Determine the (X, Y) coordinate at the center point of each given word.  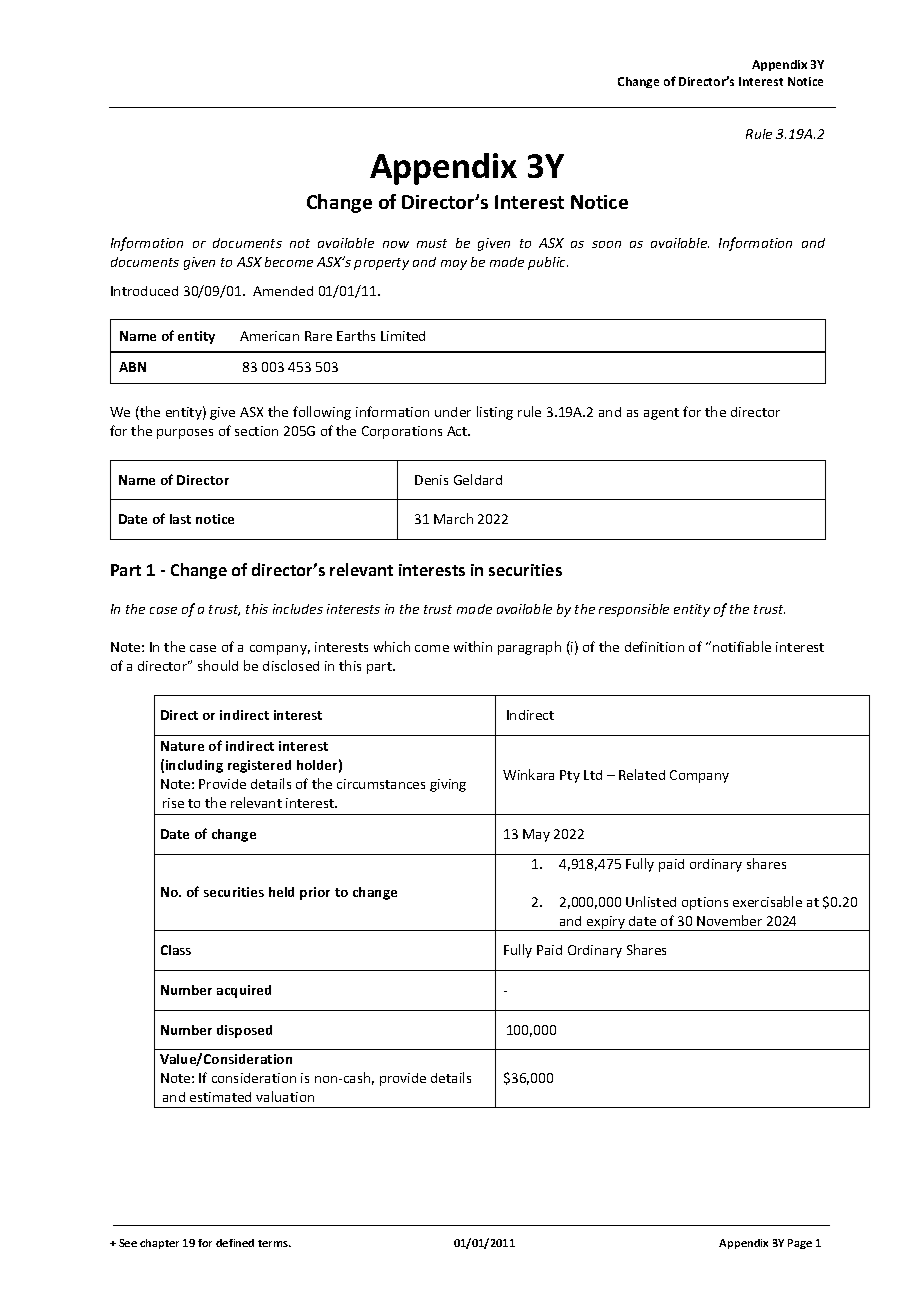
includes (298, 609)
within (473, 646)
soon (606, 244)
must (432, 243)
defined (235, 1243)
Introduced (144, 291)
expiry (606, 923)
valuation (285, 1096)
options (705, 903)
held (281, 892)
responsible (634, 610)
